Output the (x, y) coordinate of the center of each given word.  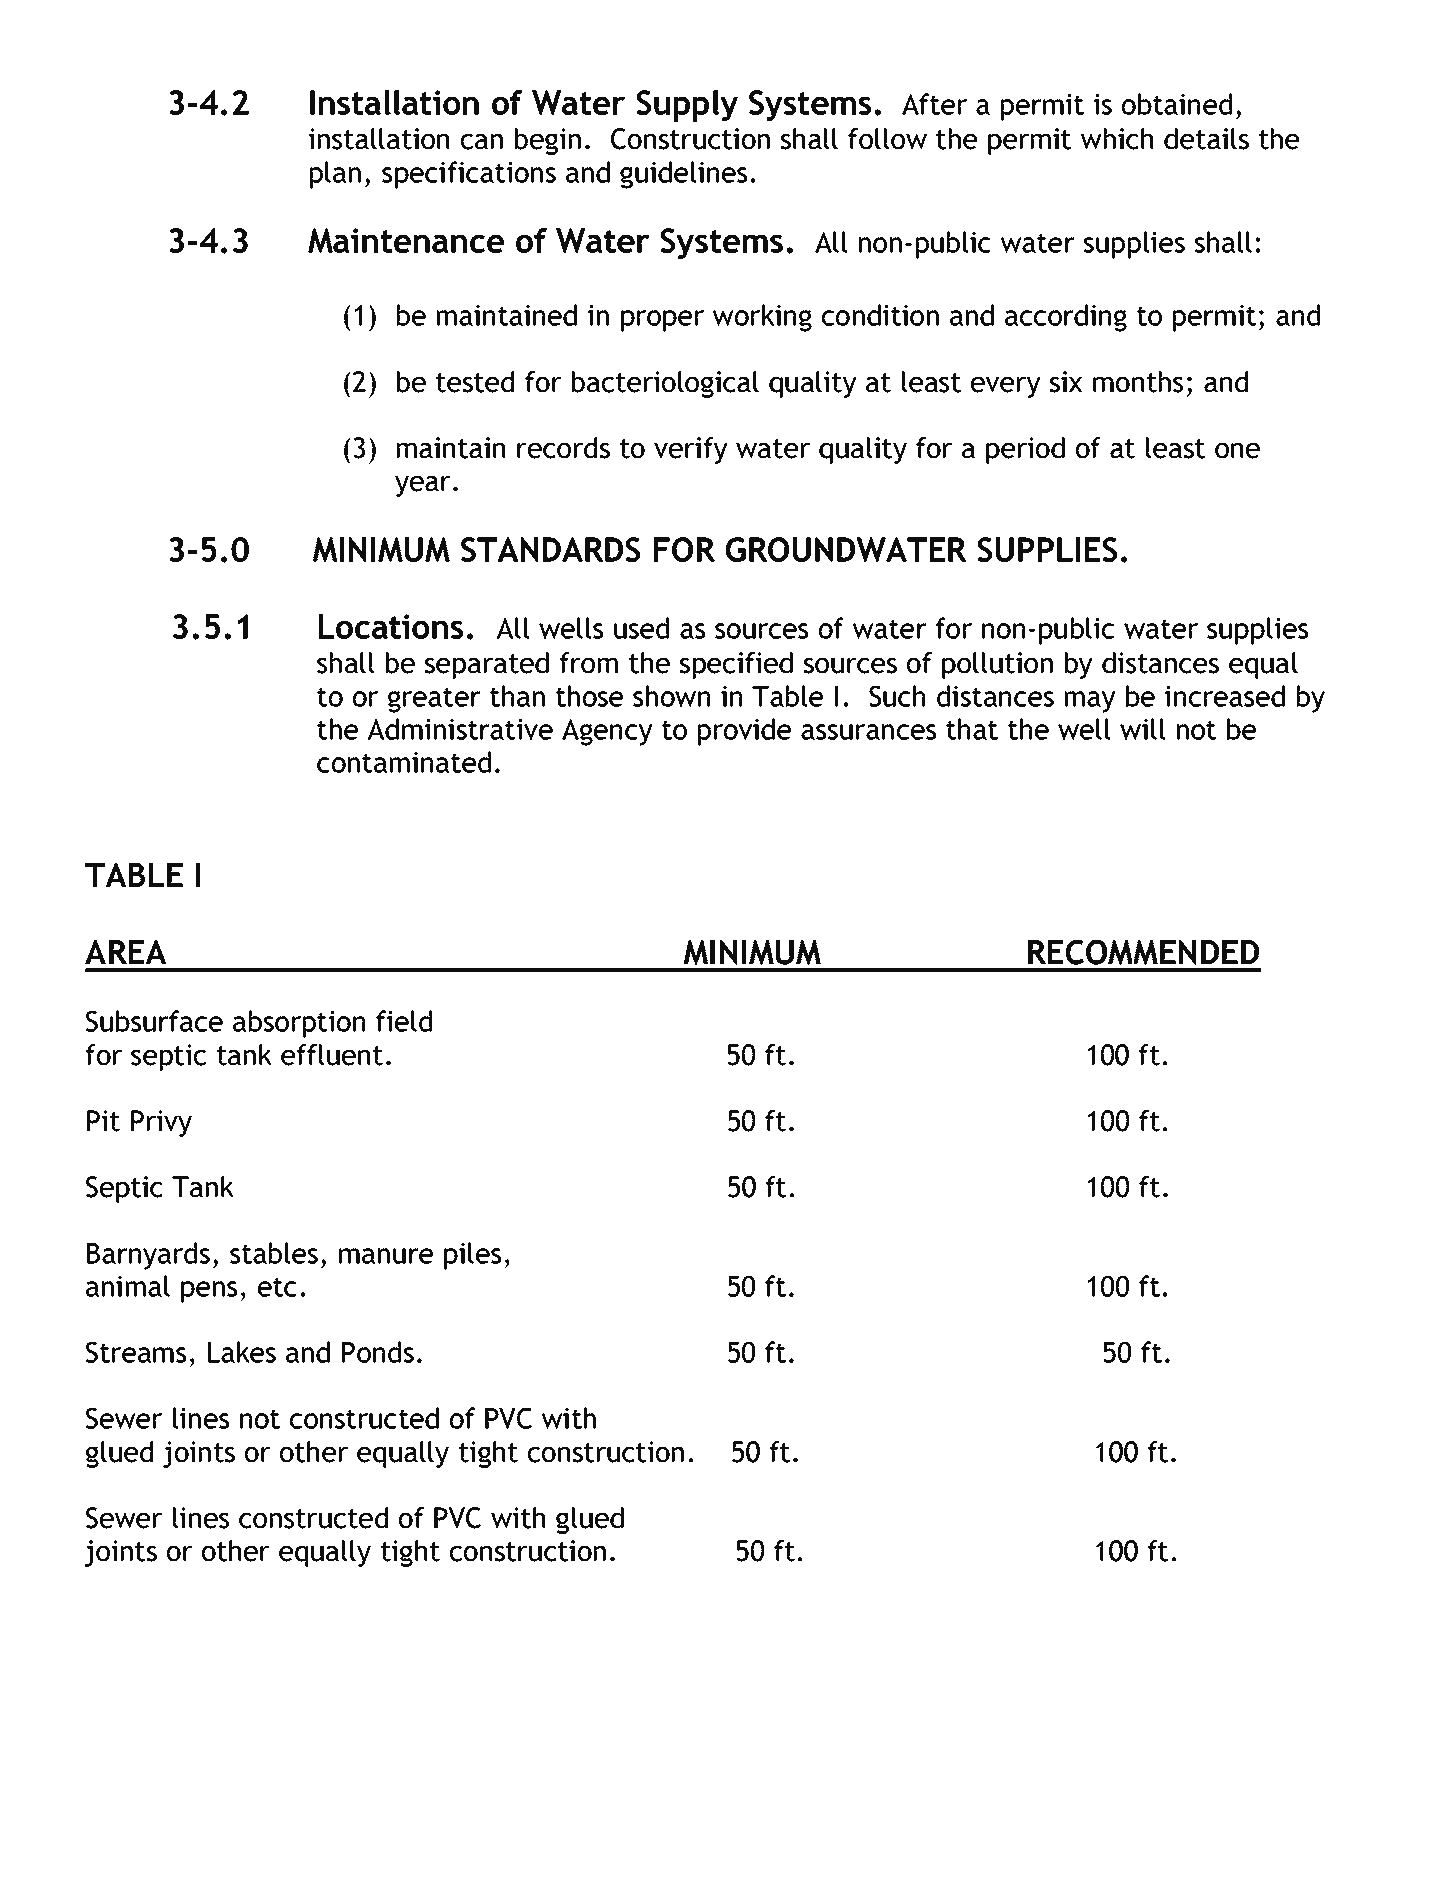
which (1117, 139)
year (423, 486)
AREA (126, 952)
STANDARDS (550, 549)
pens (209, 1292)
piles (472, 1256)
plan (335, 175)
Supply (687, 105)
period (1025, 450)
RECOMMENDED (1143, 952)
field (404, 1021)
